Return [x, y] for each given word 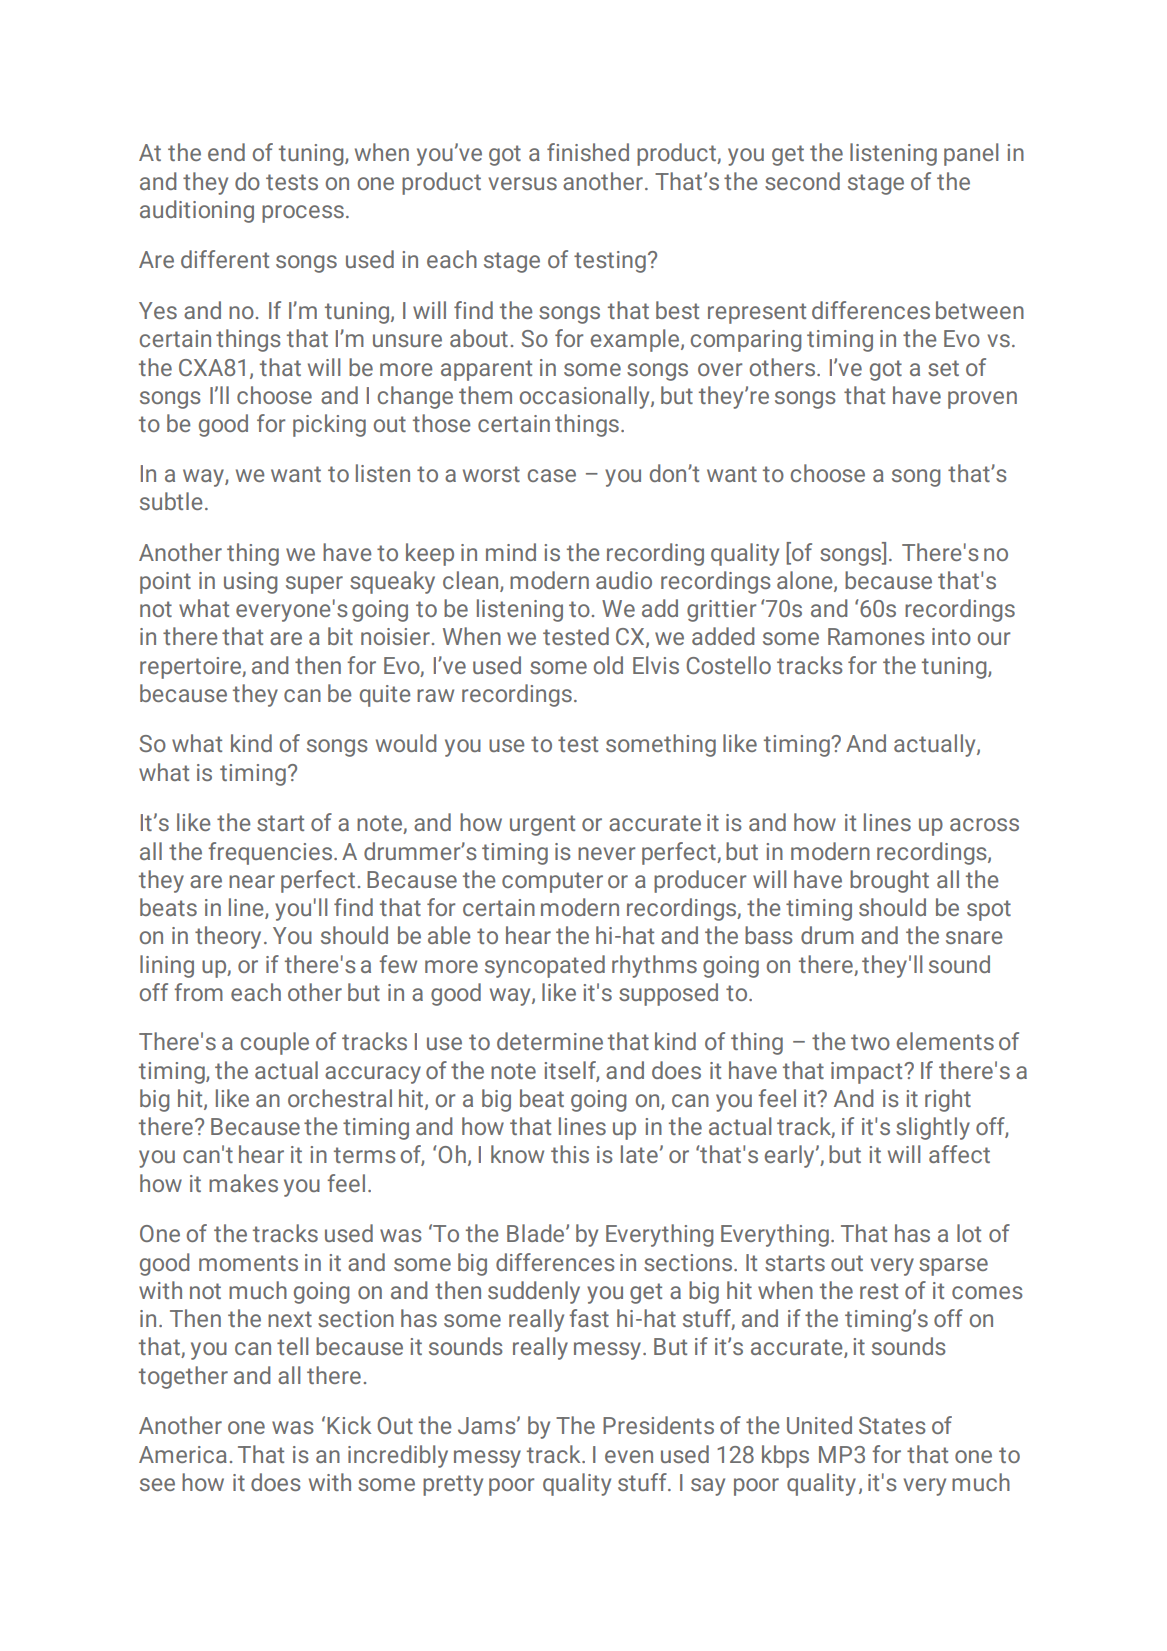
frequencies [271, 853]
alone [806, 581]
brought [889, 881]
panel [971, 154]
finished [588, 152]
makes [243, 1183]
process [303, 214]
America [183, 1454]
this [570, 1154]
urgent [542, 825]
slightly [933, 1128]
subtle [171, 501]
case [552, 475]
